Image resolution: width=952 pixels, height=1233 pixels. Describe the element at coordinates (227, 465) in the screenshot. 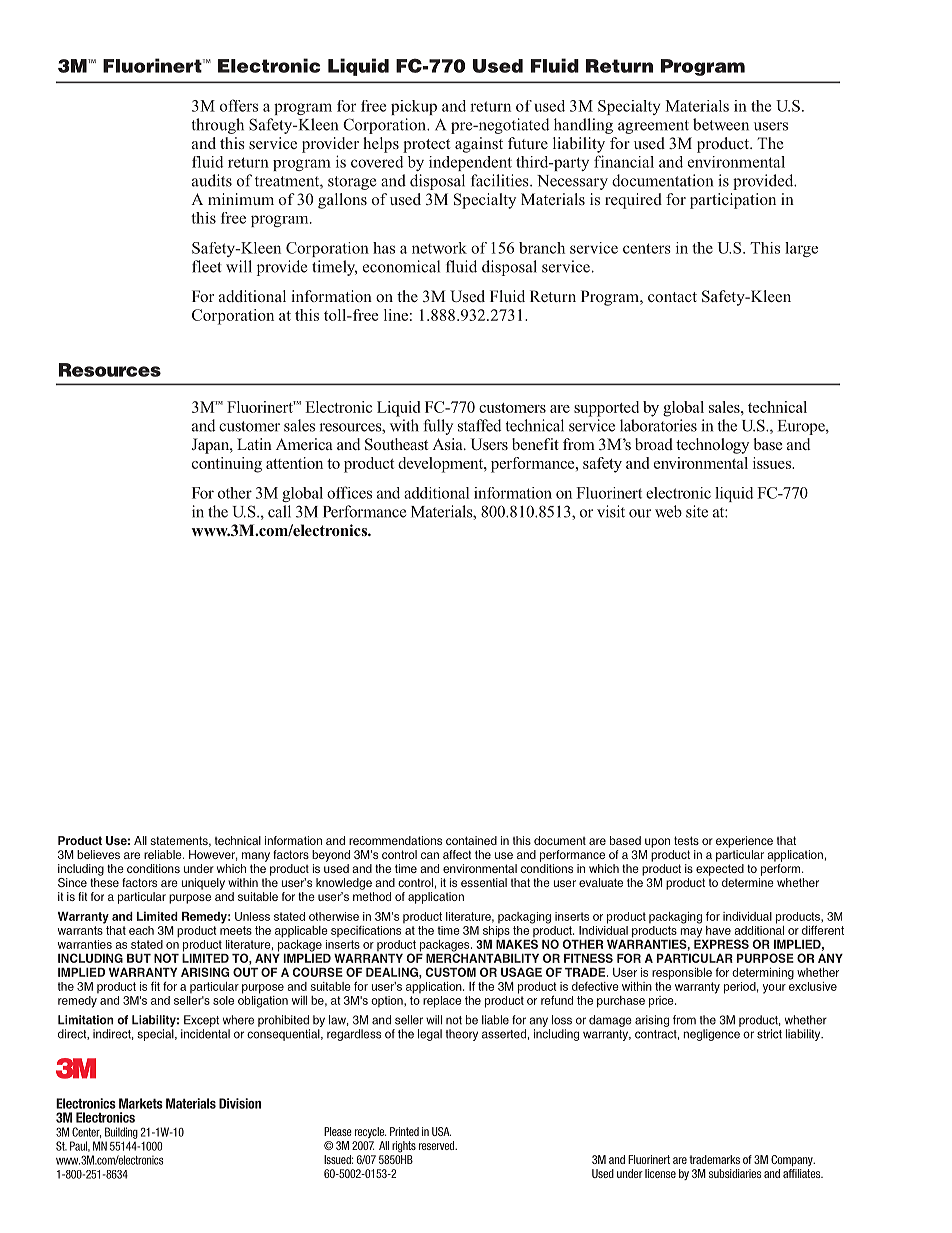

I see `continuing` at that location.
